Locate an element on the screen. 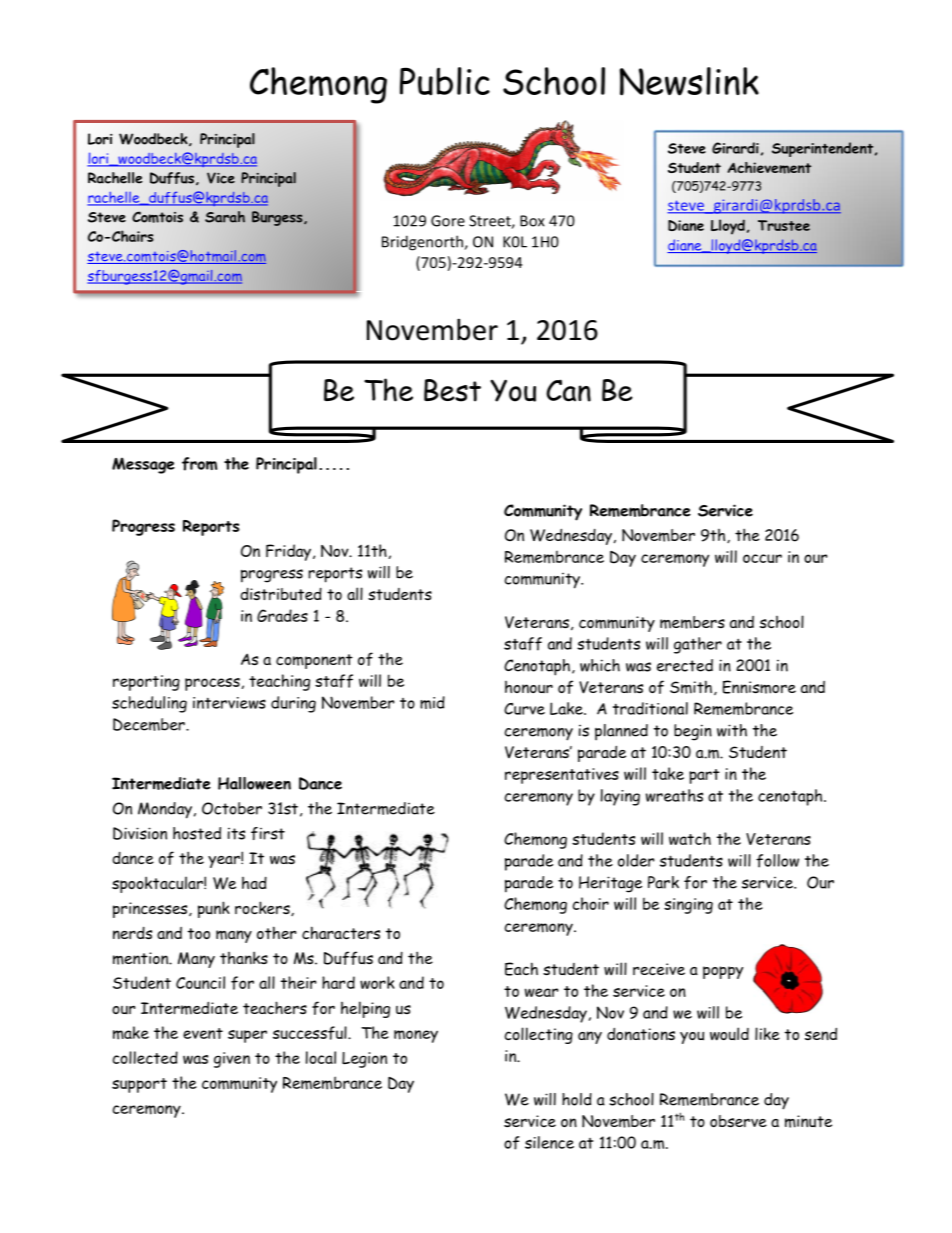 The width and height of the screenshot is (952, 1233). members is located at coordinates (692, 622).
